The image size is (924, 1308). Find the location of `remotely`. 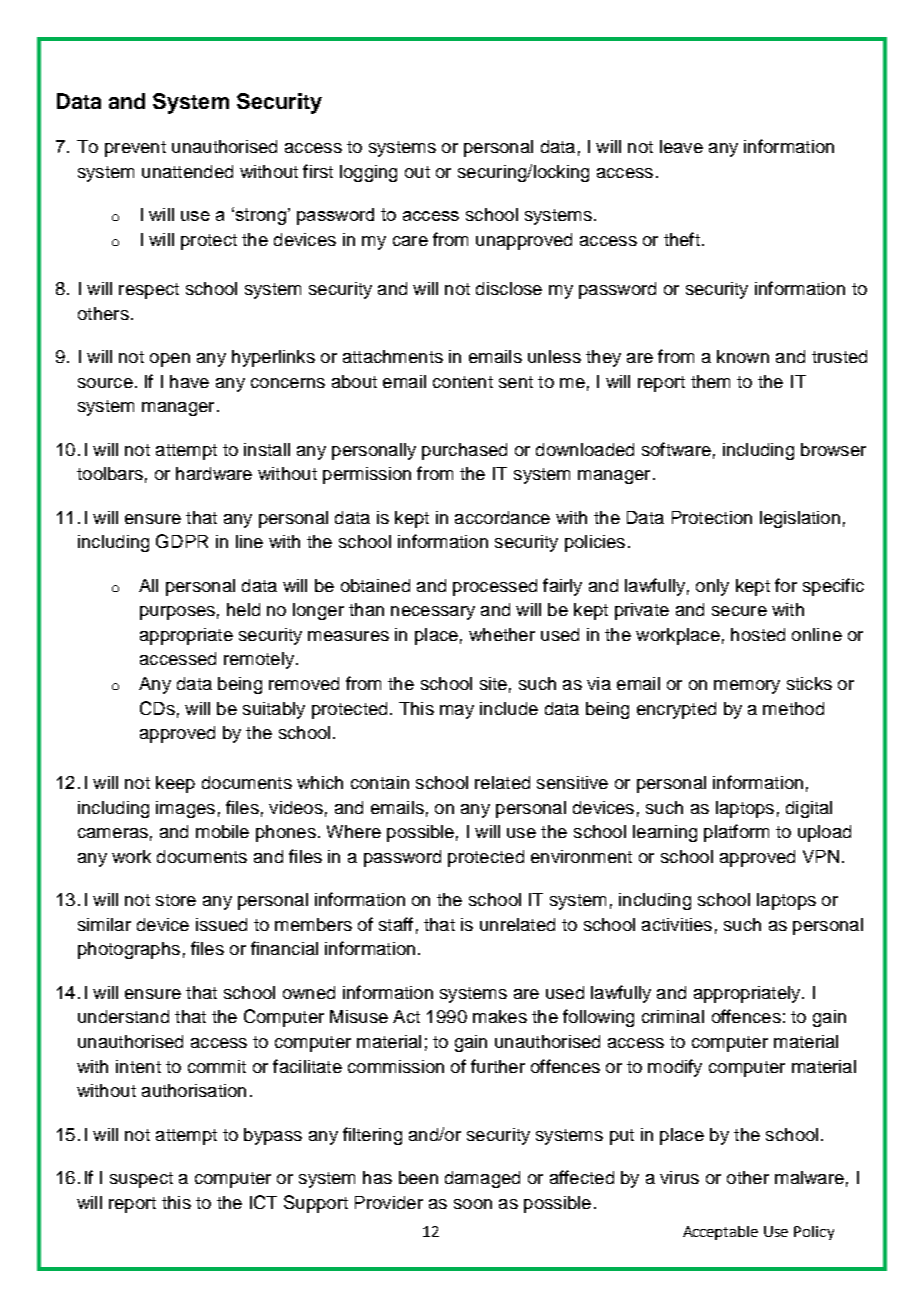

remotely is located at coordinates (260, 660).
